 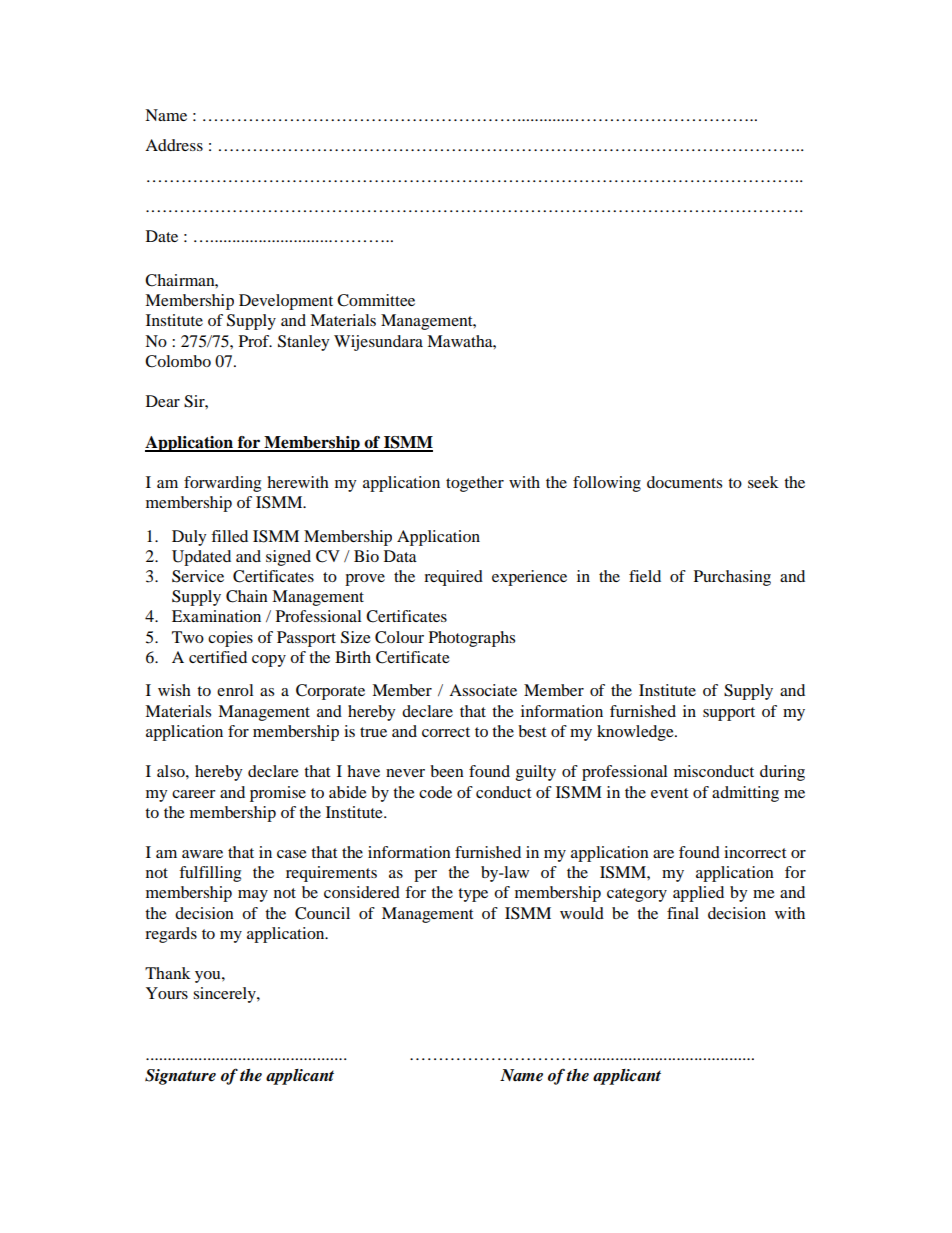 I want to click on Photographs, so click(x=472, y=639).
